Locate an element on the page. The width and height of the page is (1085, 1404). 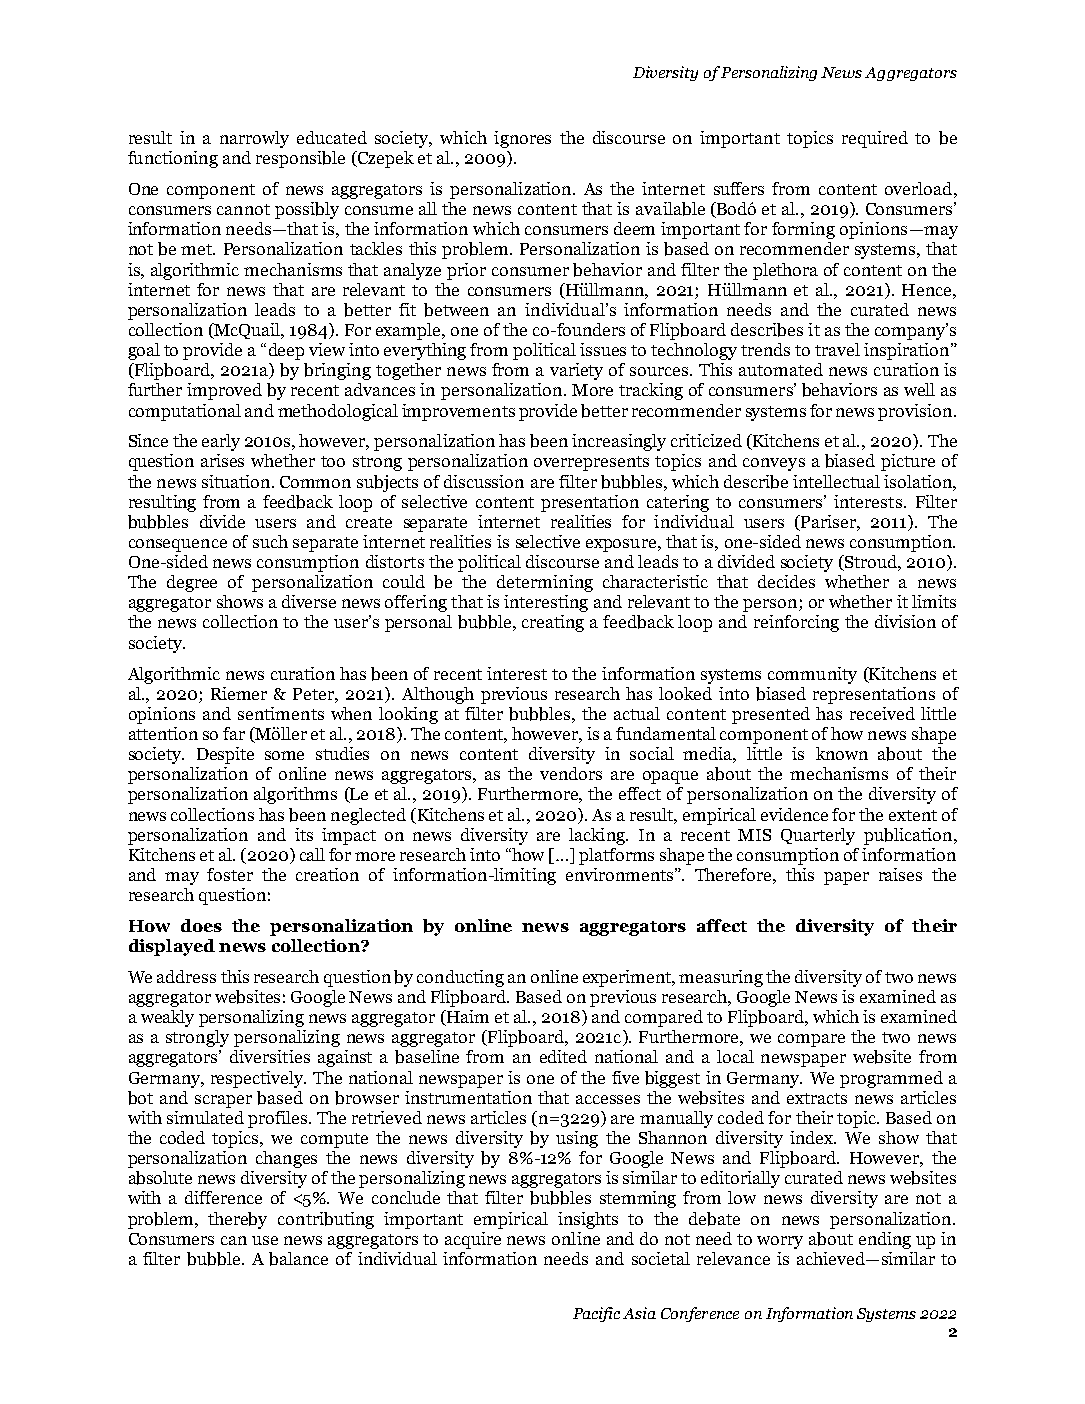
balance is located at coordinates (298, 1259).
